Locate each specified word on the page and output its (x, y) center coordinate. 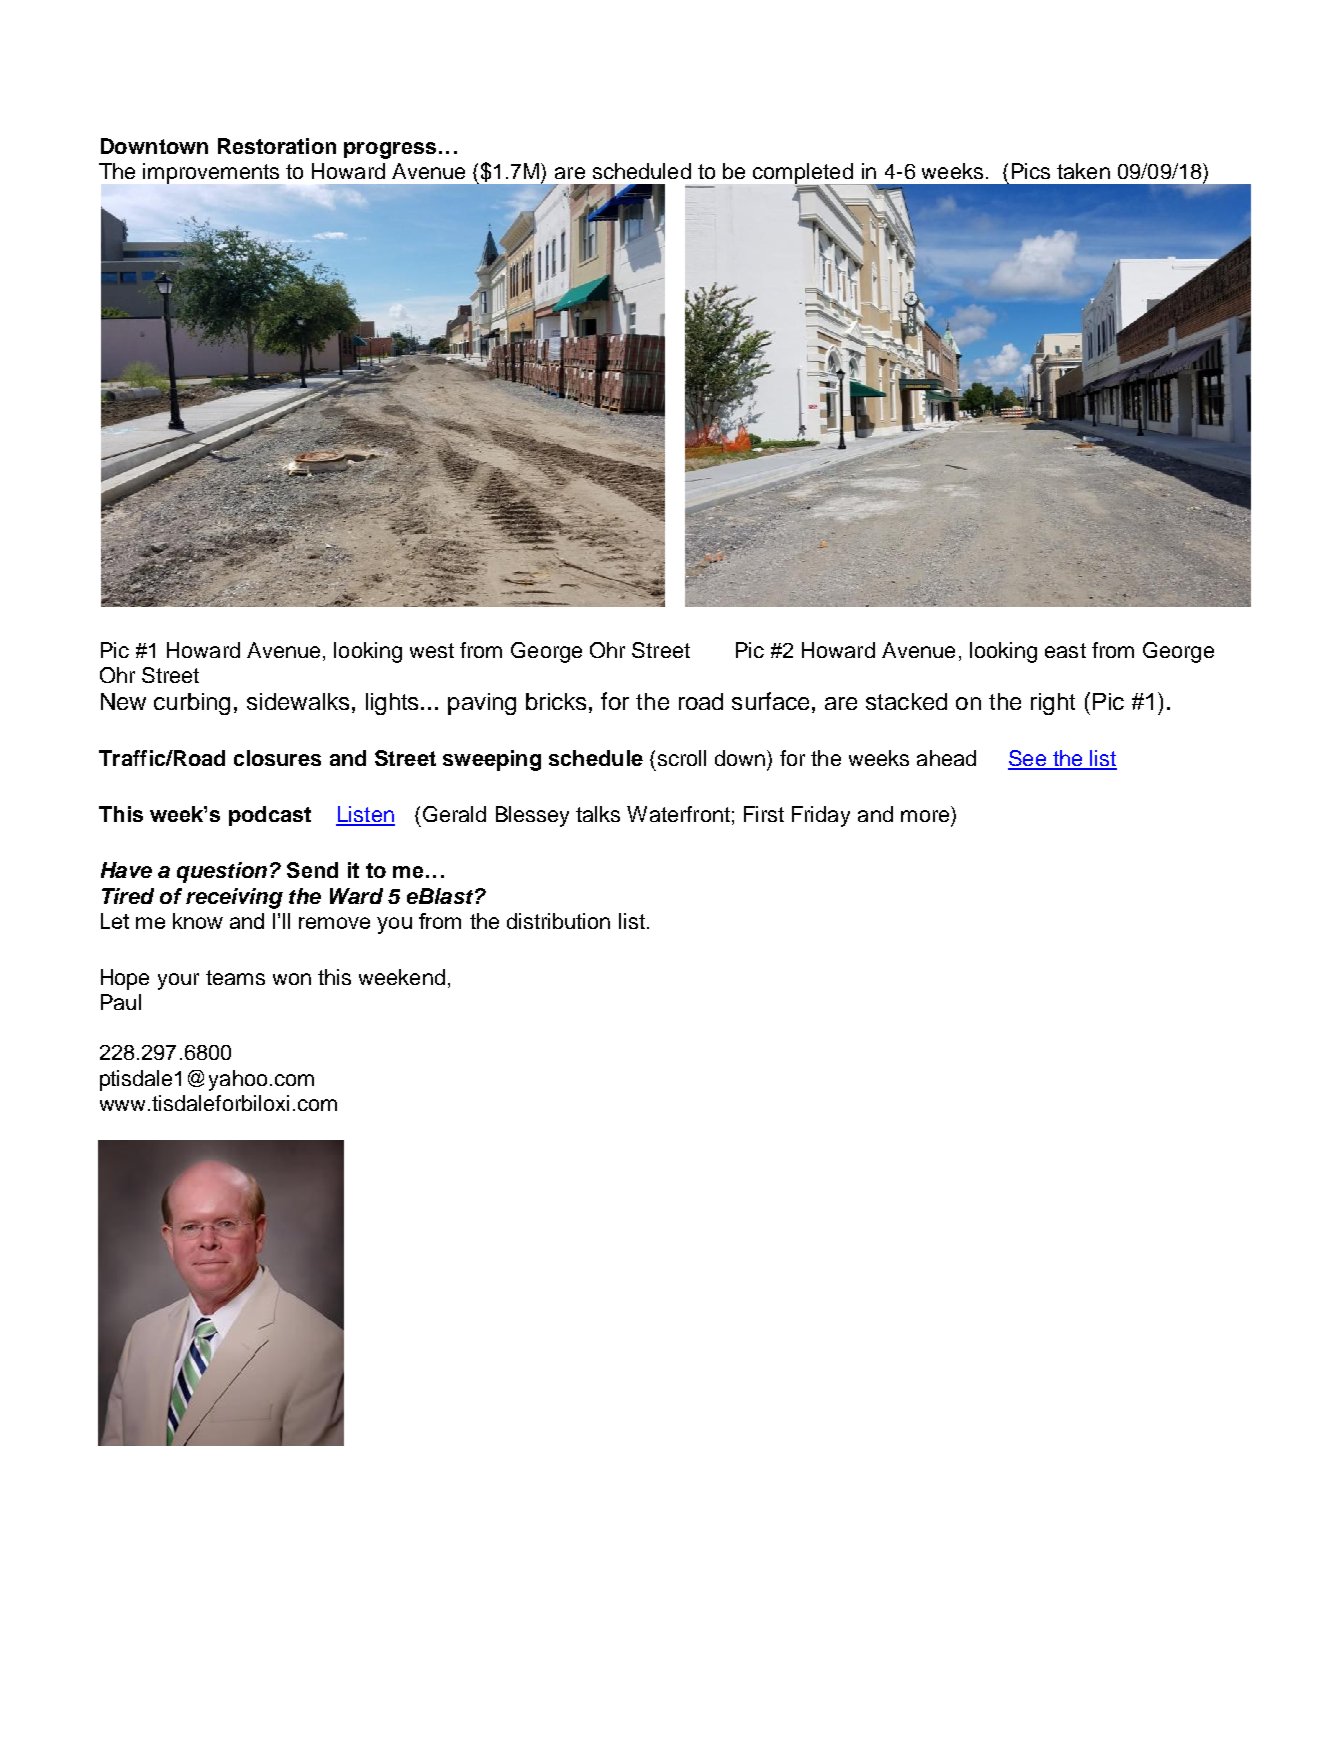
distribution (558, 921)
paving (482, 704)
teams (235, 977)
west (432, 650)
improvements (211, 173)
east (1065, 650)
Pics (1031, 171)
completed (804, 174)
